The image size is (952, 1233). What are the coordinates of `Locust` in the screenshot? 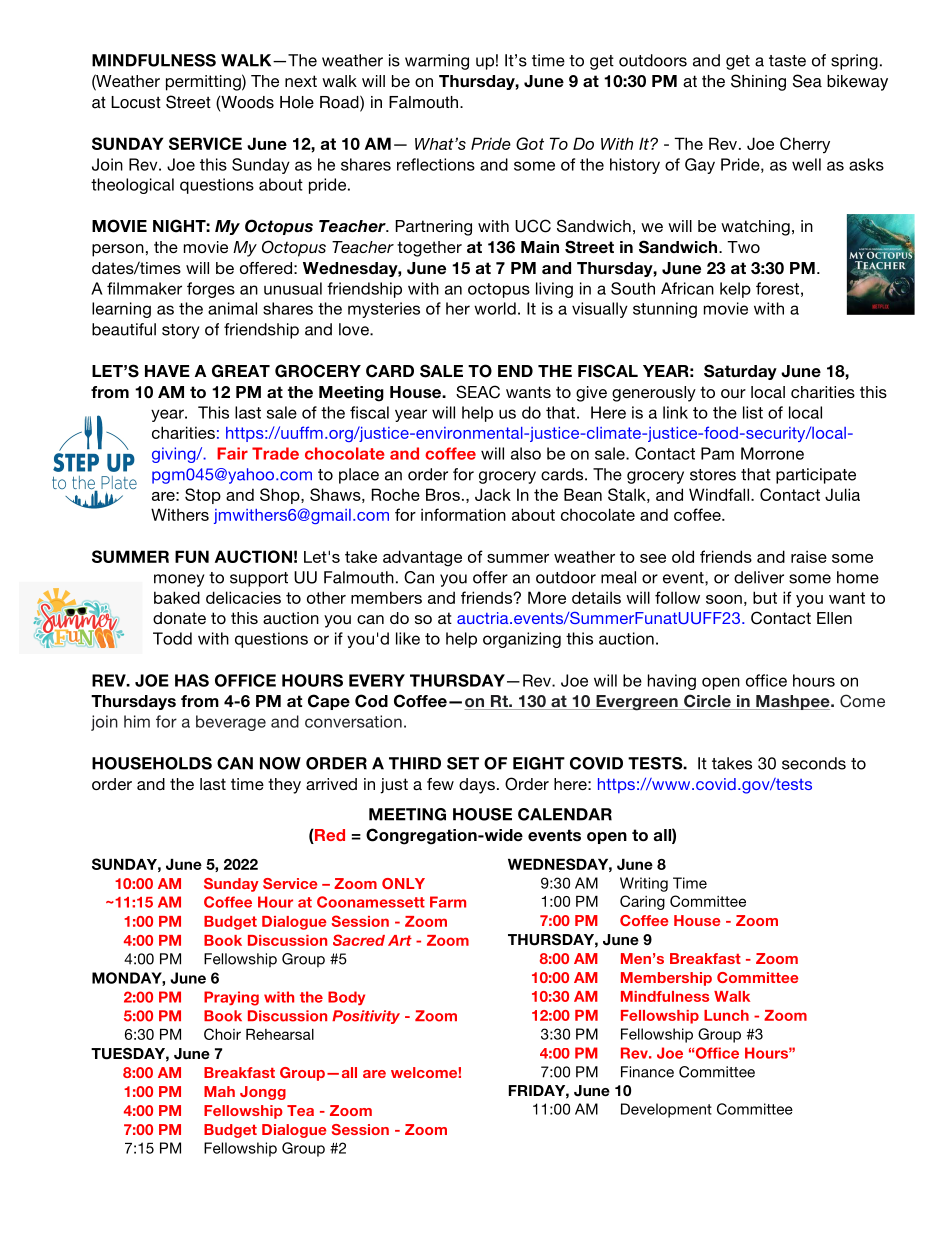 It's located at (136, 102).
